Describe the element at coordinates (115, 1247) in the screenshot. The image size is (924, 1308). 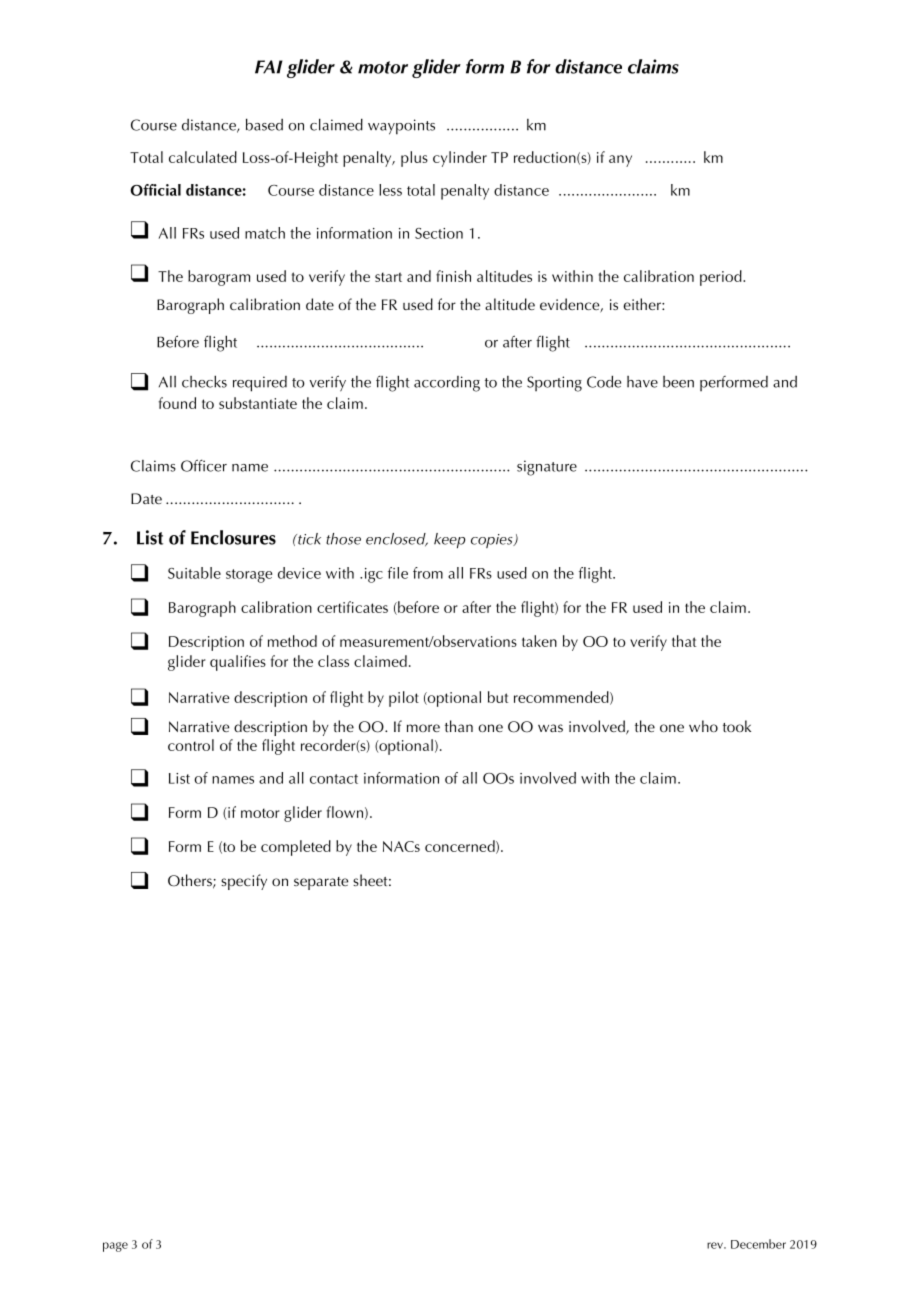
I see `page` at that location.
